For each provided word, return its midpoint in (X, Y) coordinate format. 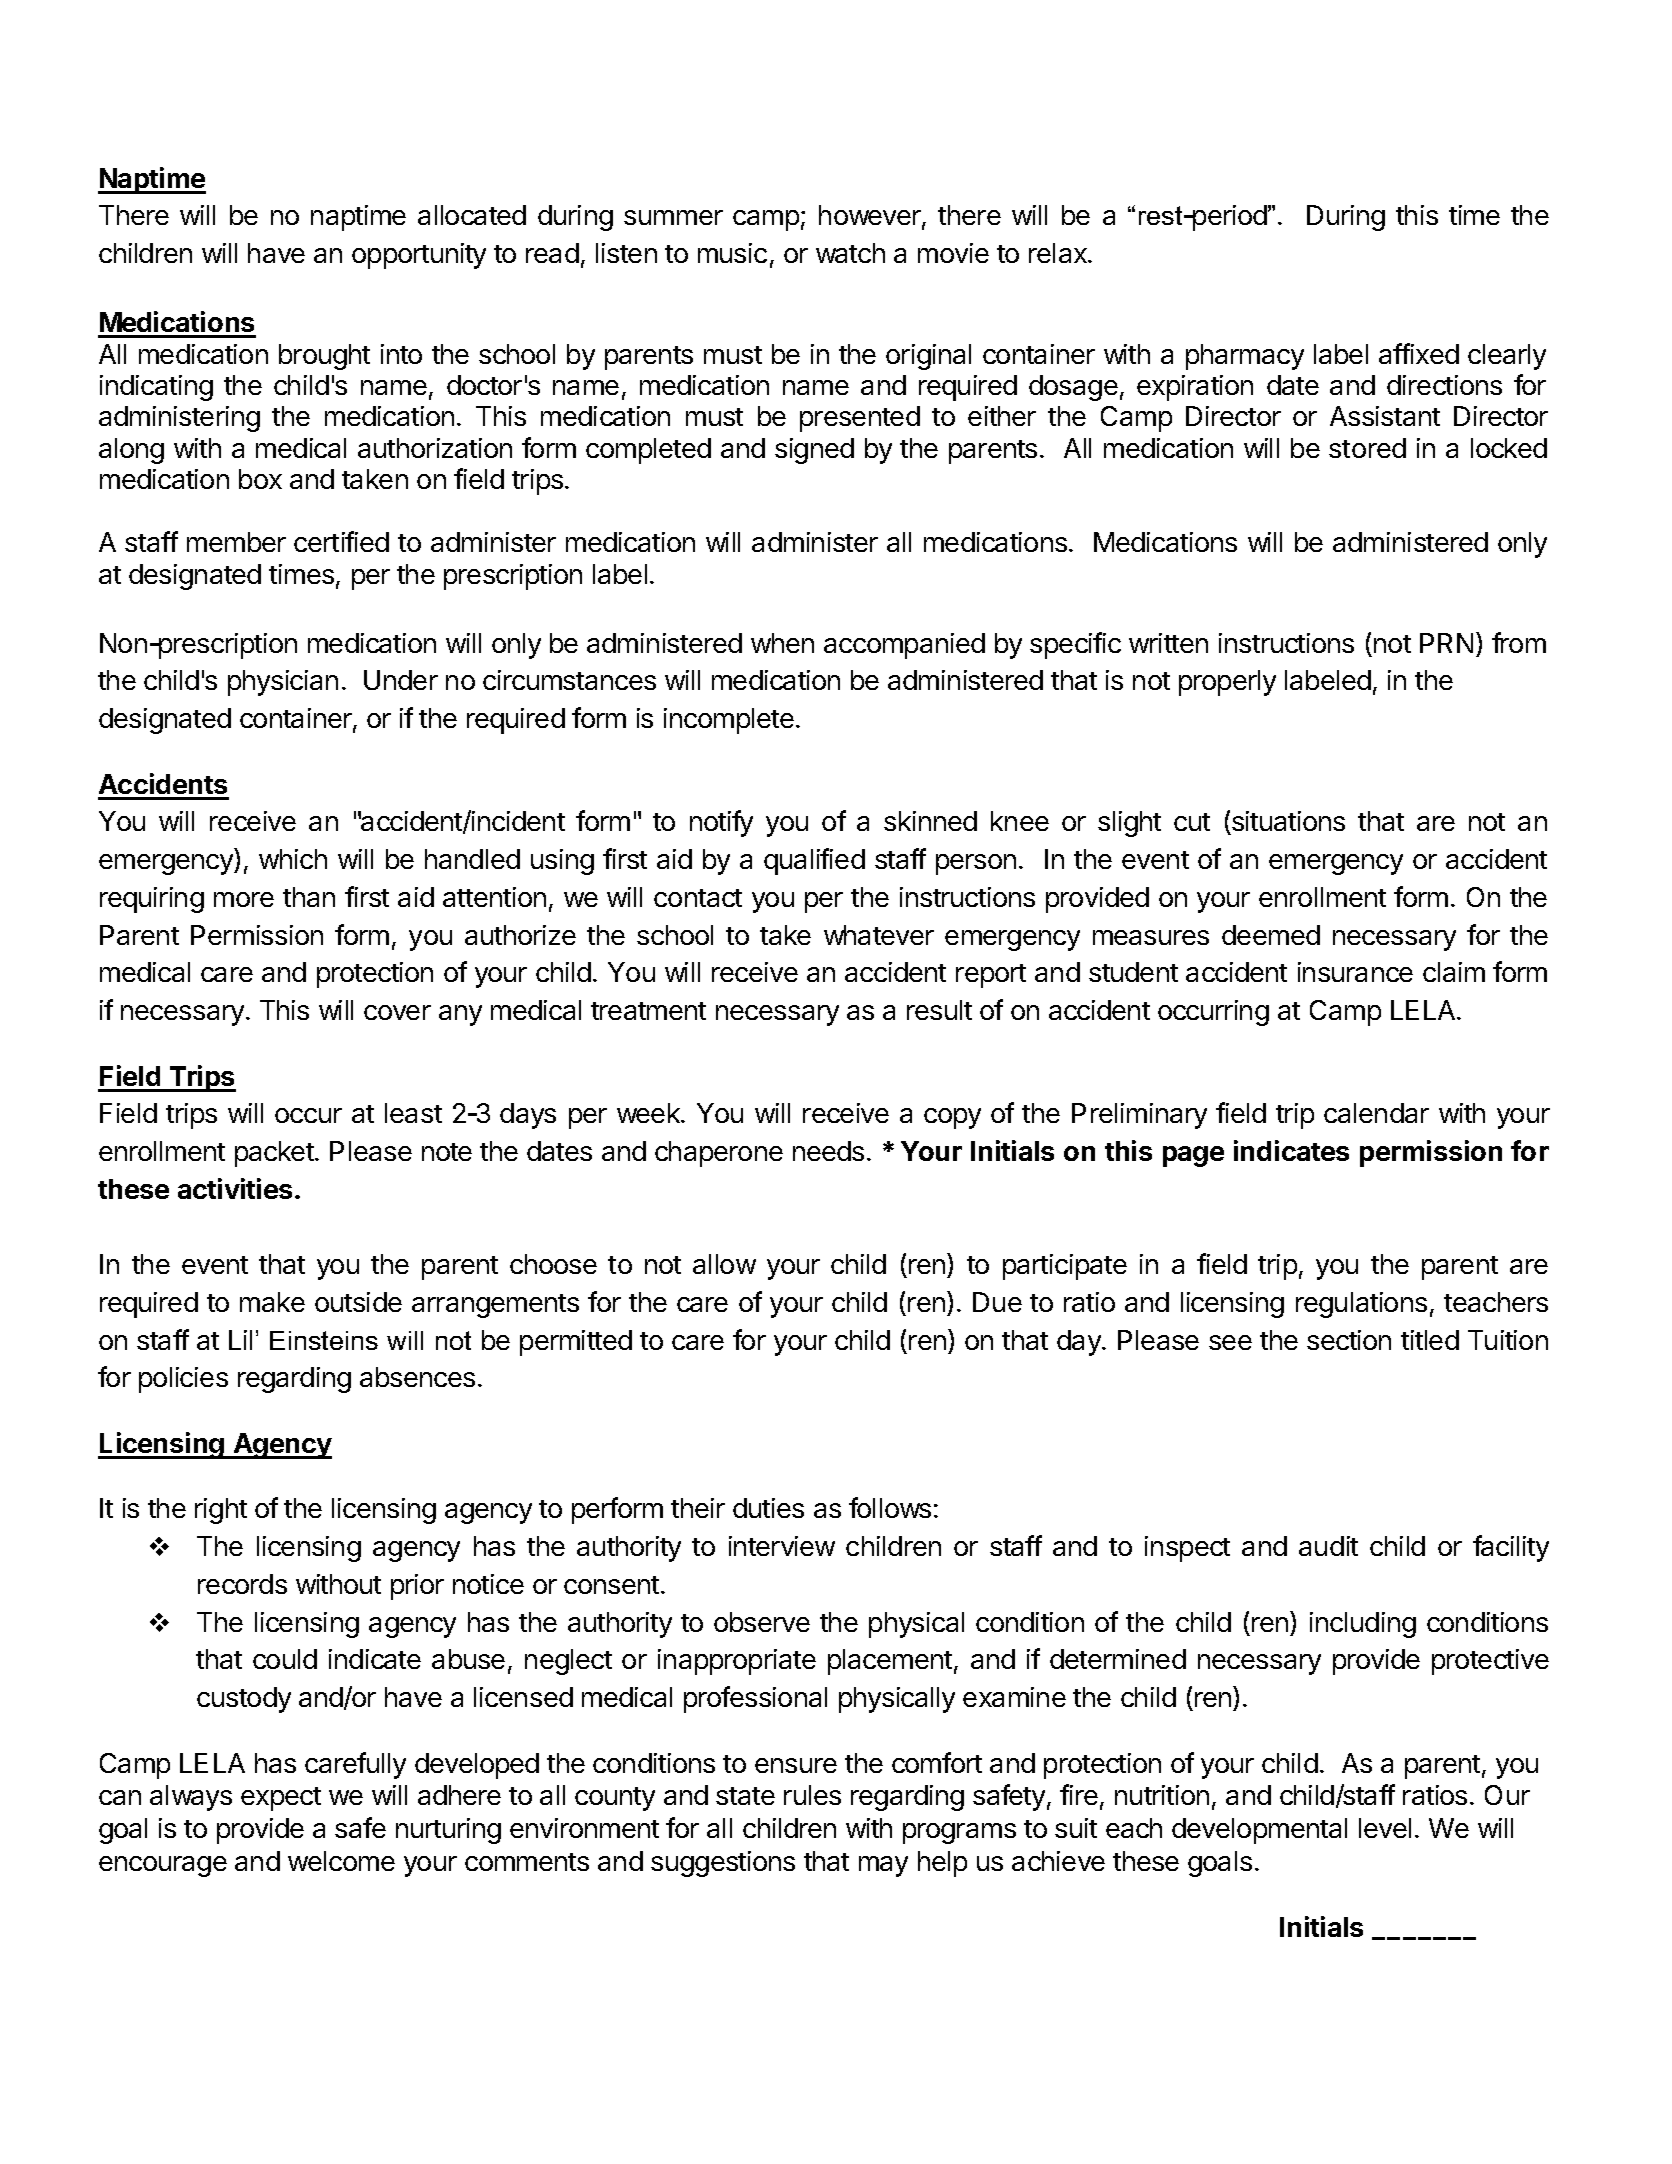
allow (724, 1264)
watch (850, 253)
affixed (1419, 353)
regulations (1361, 1305)
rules (812, 1795)
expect (281, 1799)
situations (1287, 823)
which (293, 859)
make (272, 1302)
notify (721, 823)
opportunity (419, 256)
